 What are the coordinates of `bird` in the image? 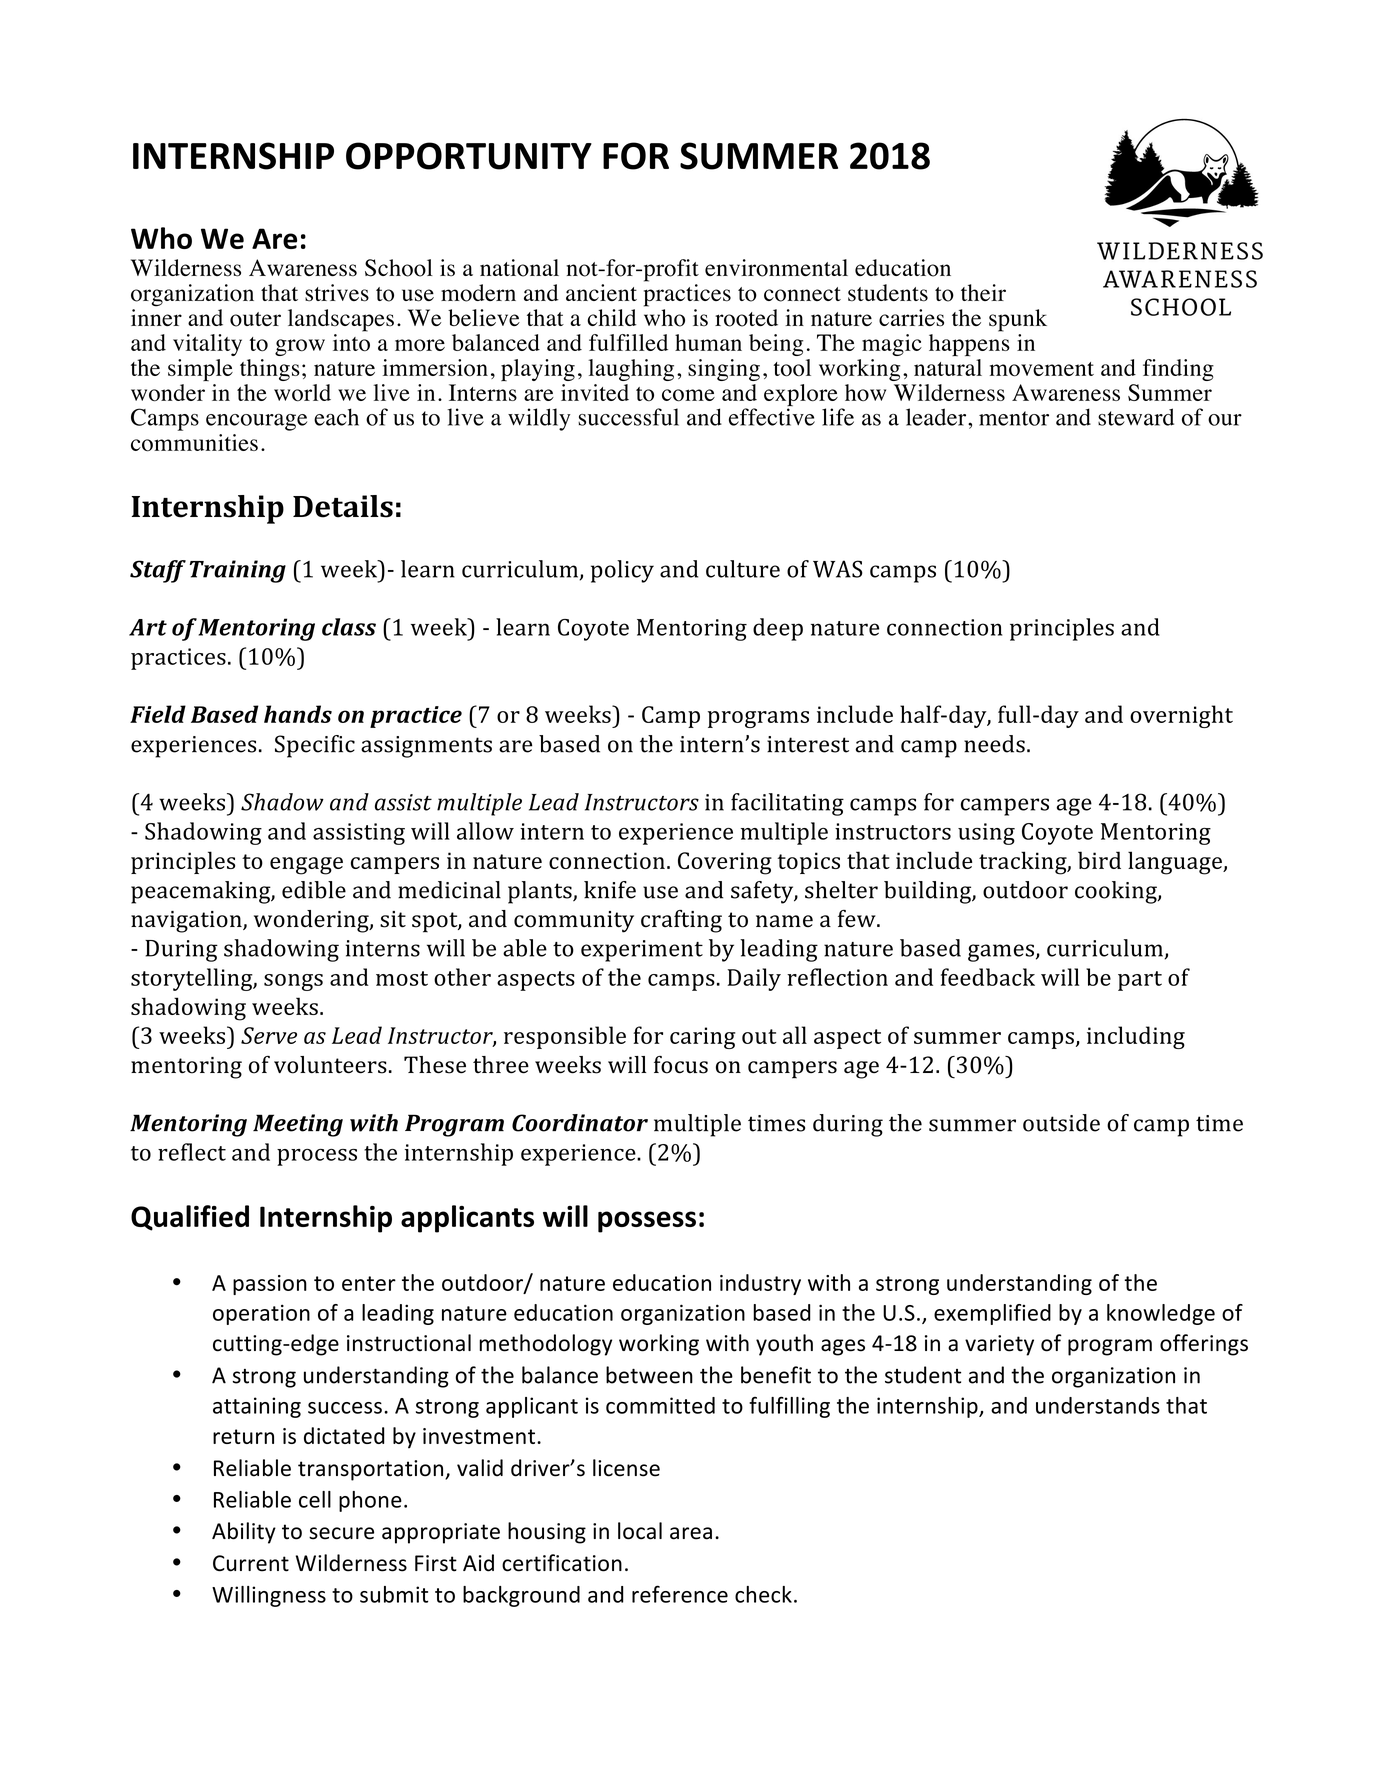 It's located at (1099, 860).
